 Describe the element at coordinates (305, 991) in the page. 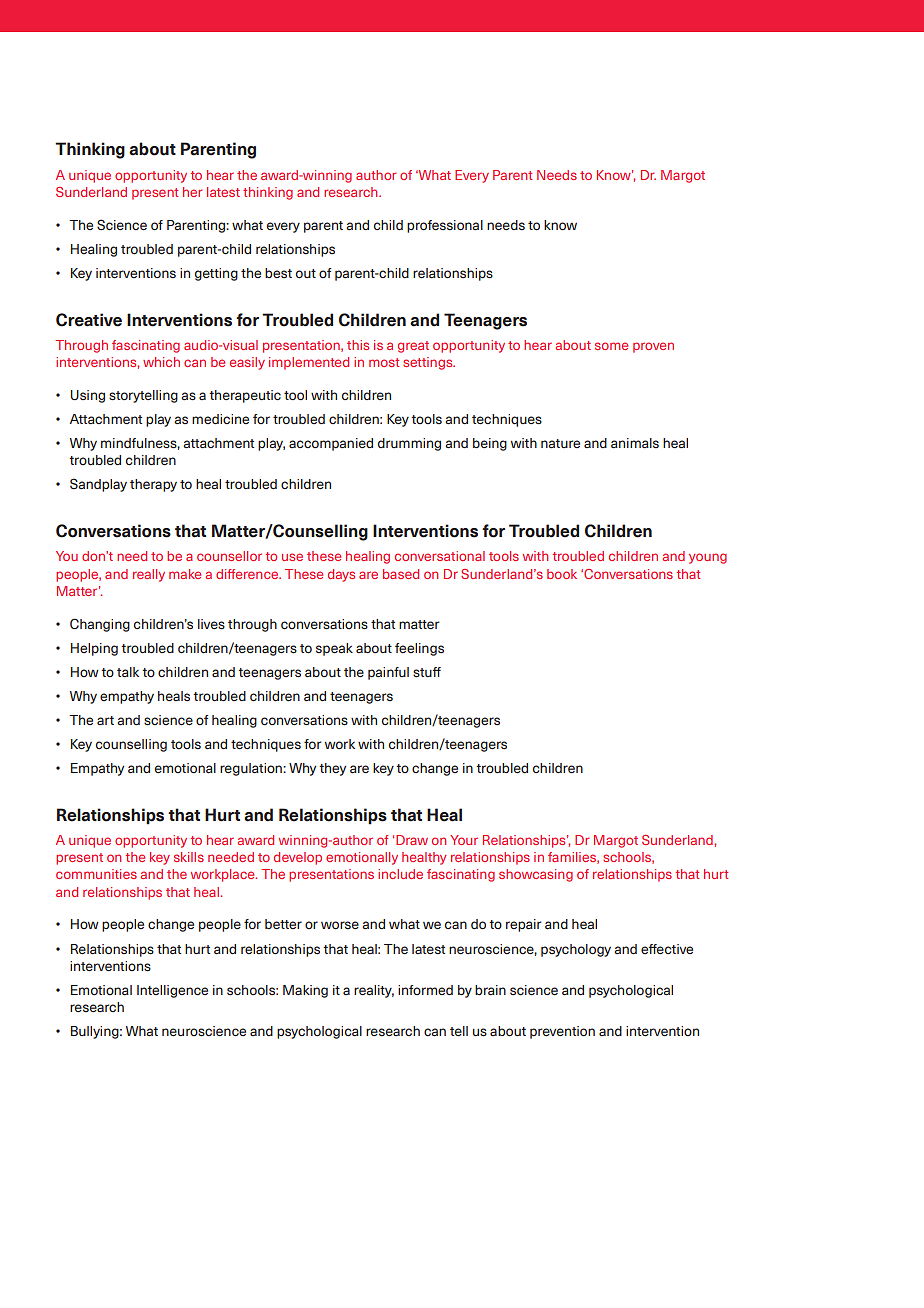

I see `Making` at that location.
